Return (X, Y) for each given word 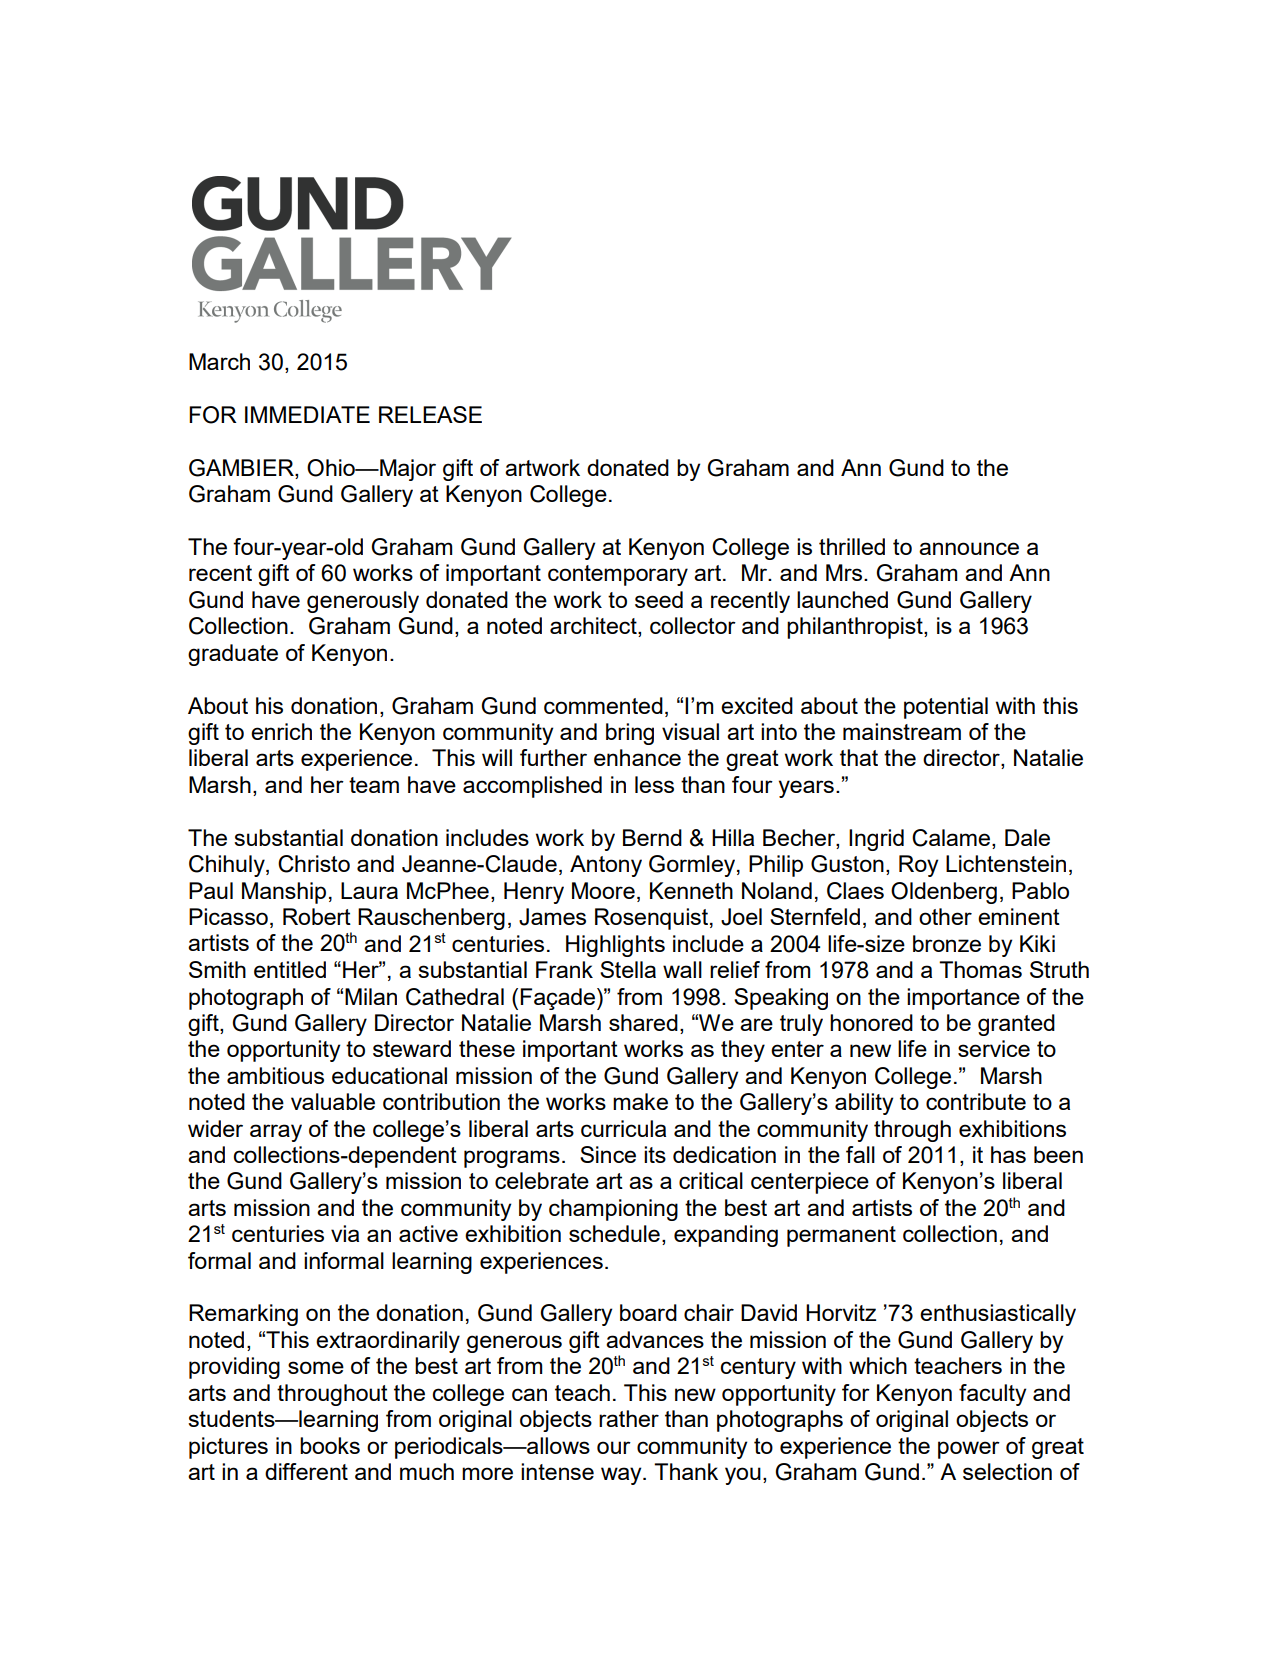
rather (629, 1418)
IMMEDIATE (307, 414)
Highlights (615, 946)
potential (946, 708)
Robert (317, 916)
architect (594, 627)
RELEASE (430, 414)
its (655, 1154)
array (276, 1133)
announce (969, 548)
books (330, 1445)
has (1008, 1154)
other (945, 916)
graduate (233, 655)
